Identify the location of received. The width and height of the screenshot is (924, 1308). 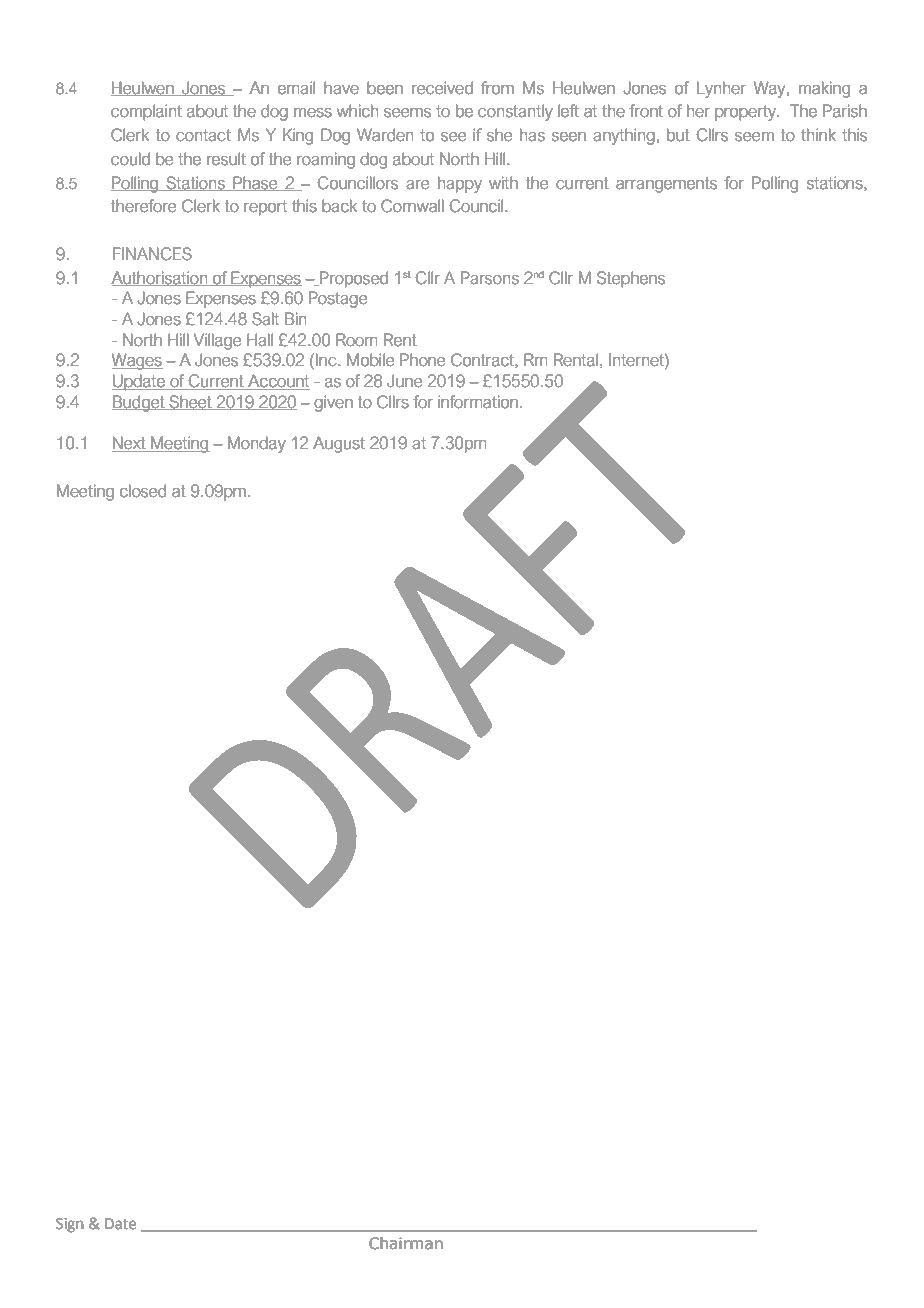
(442, 88).
